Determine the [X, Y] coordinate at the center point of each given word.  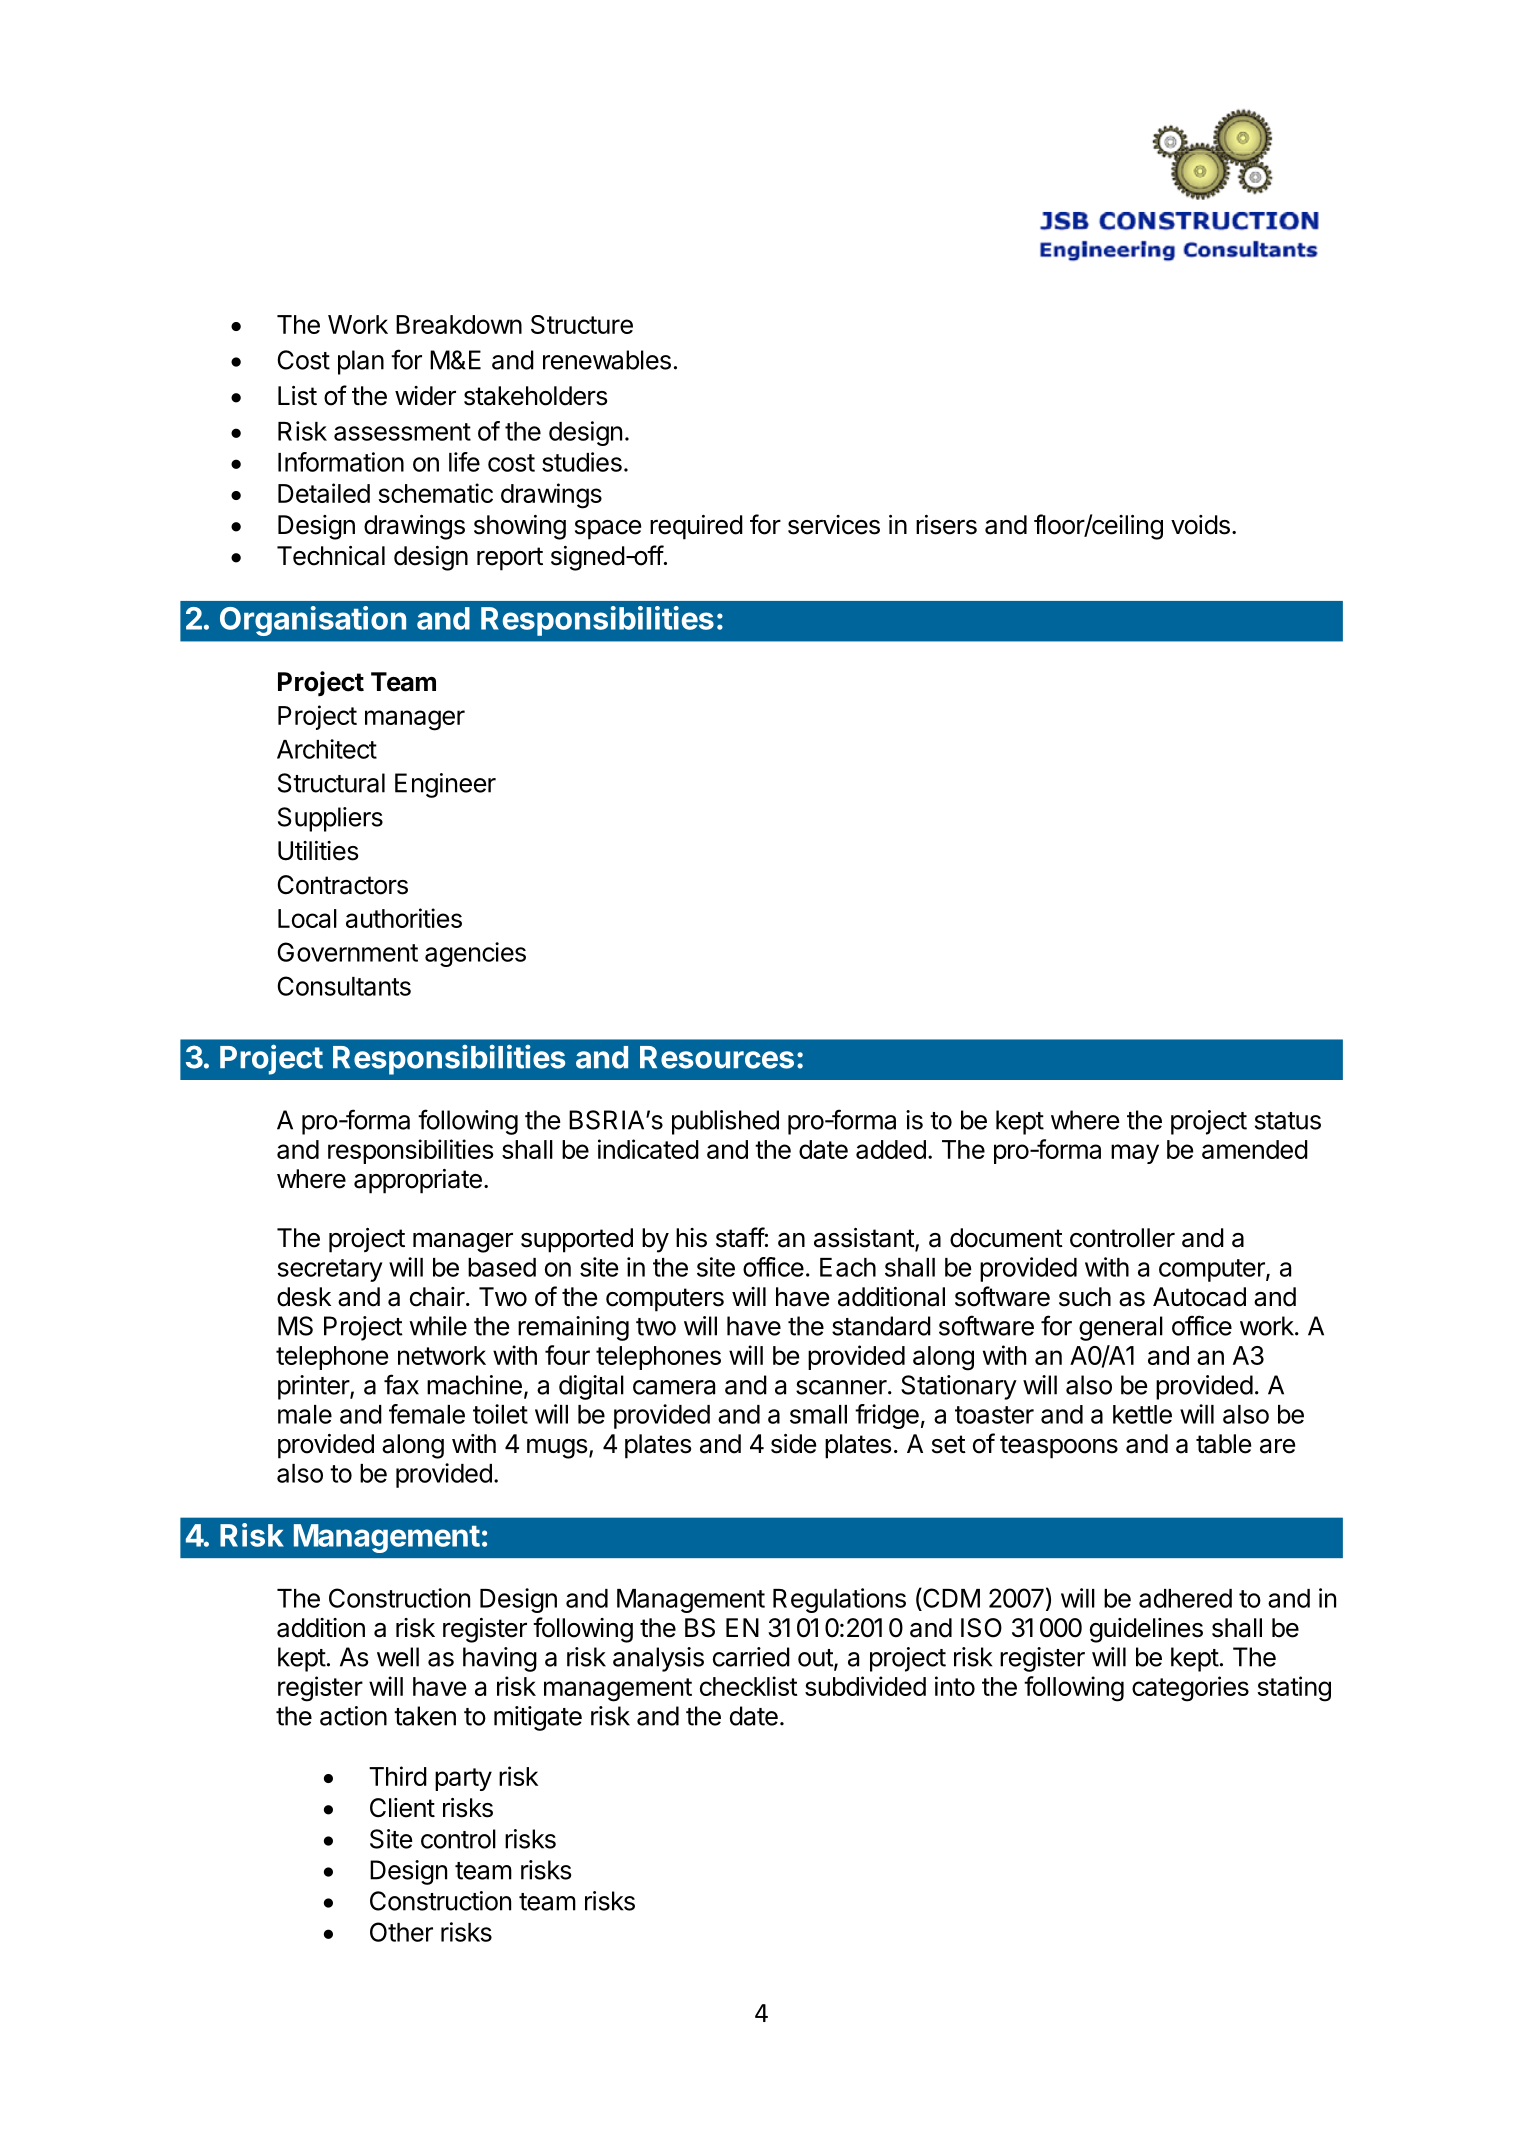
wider [425, 396]
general [1121, 1328]
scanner [841, 1387]
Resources [717, 1057]
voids [1200, 525]
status [1288, 1121]
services [834, 525]
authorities [404, 918]
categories [1190, 1689]
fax [401, 1384]
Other [401, 1932]
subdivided [865, 1686]
